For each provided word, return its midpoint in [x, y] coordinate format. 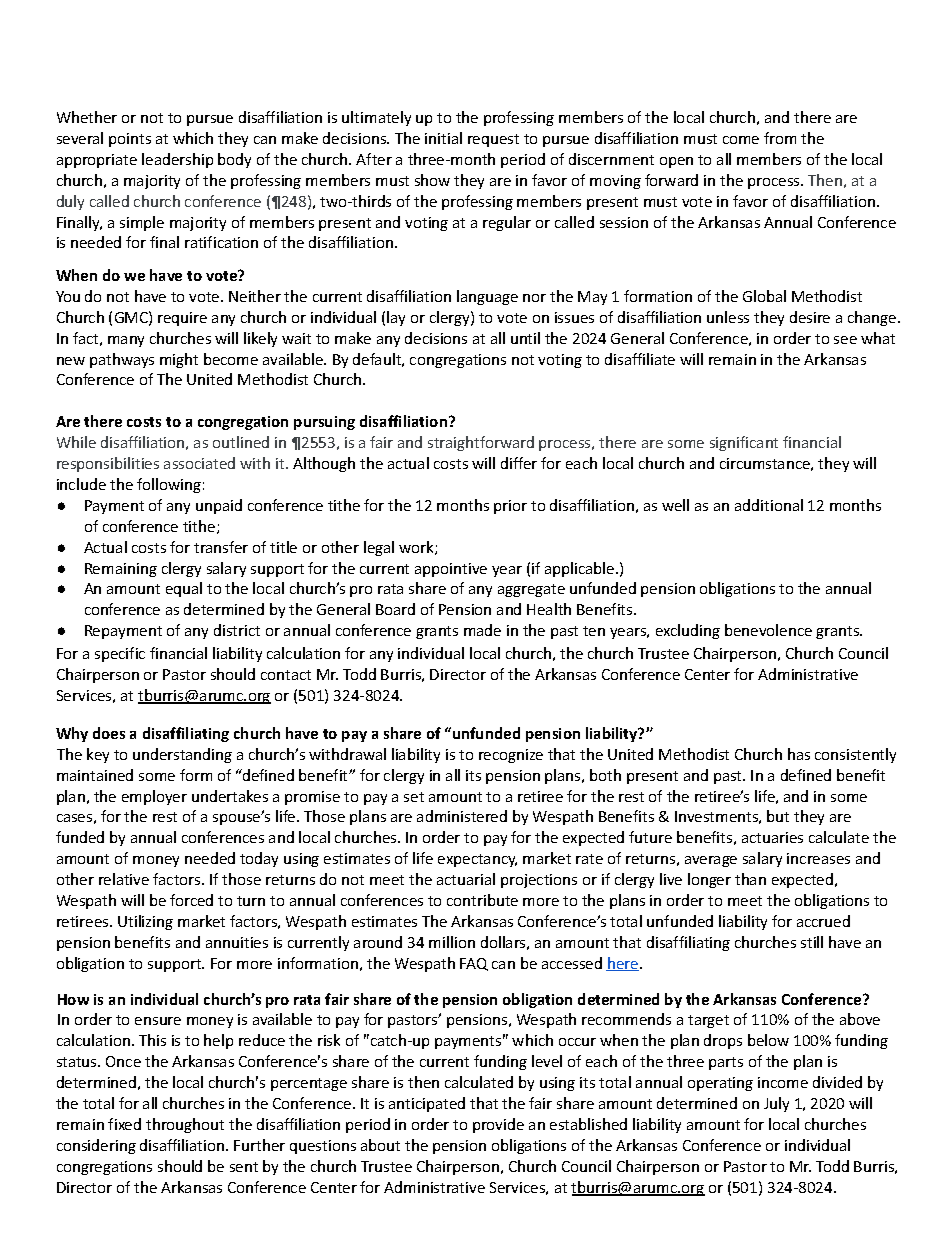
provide [498, 1125]
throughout [185, 1125]
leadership [177, 160]
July [776, 1104]
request [493, 140]
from [780, 138]
